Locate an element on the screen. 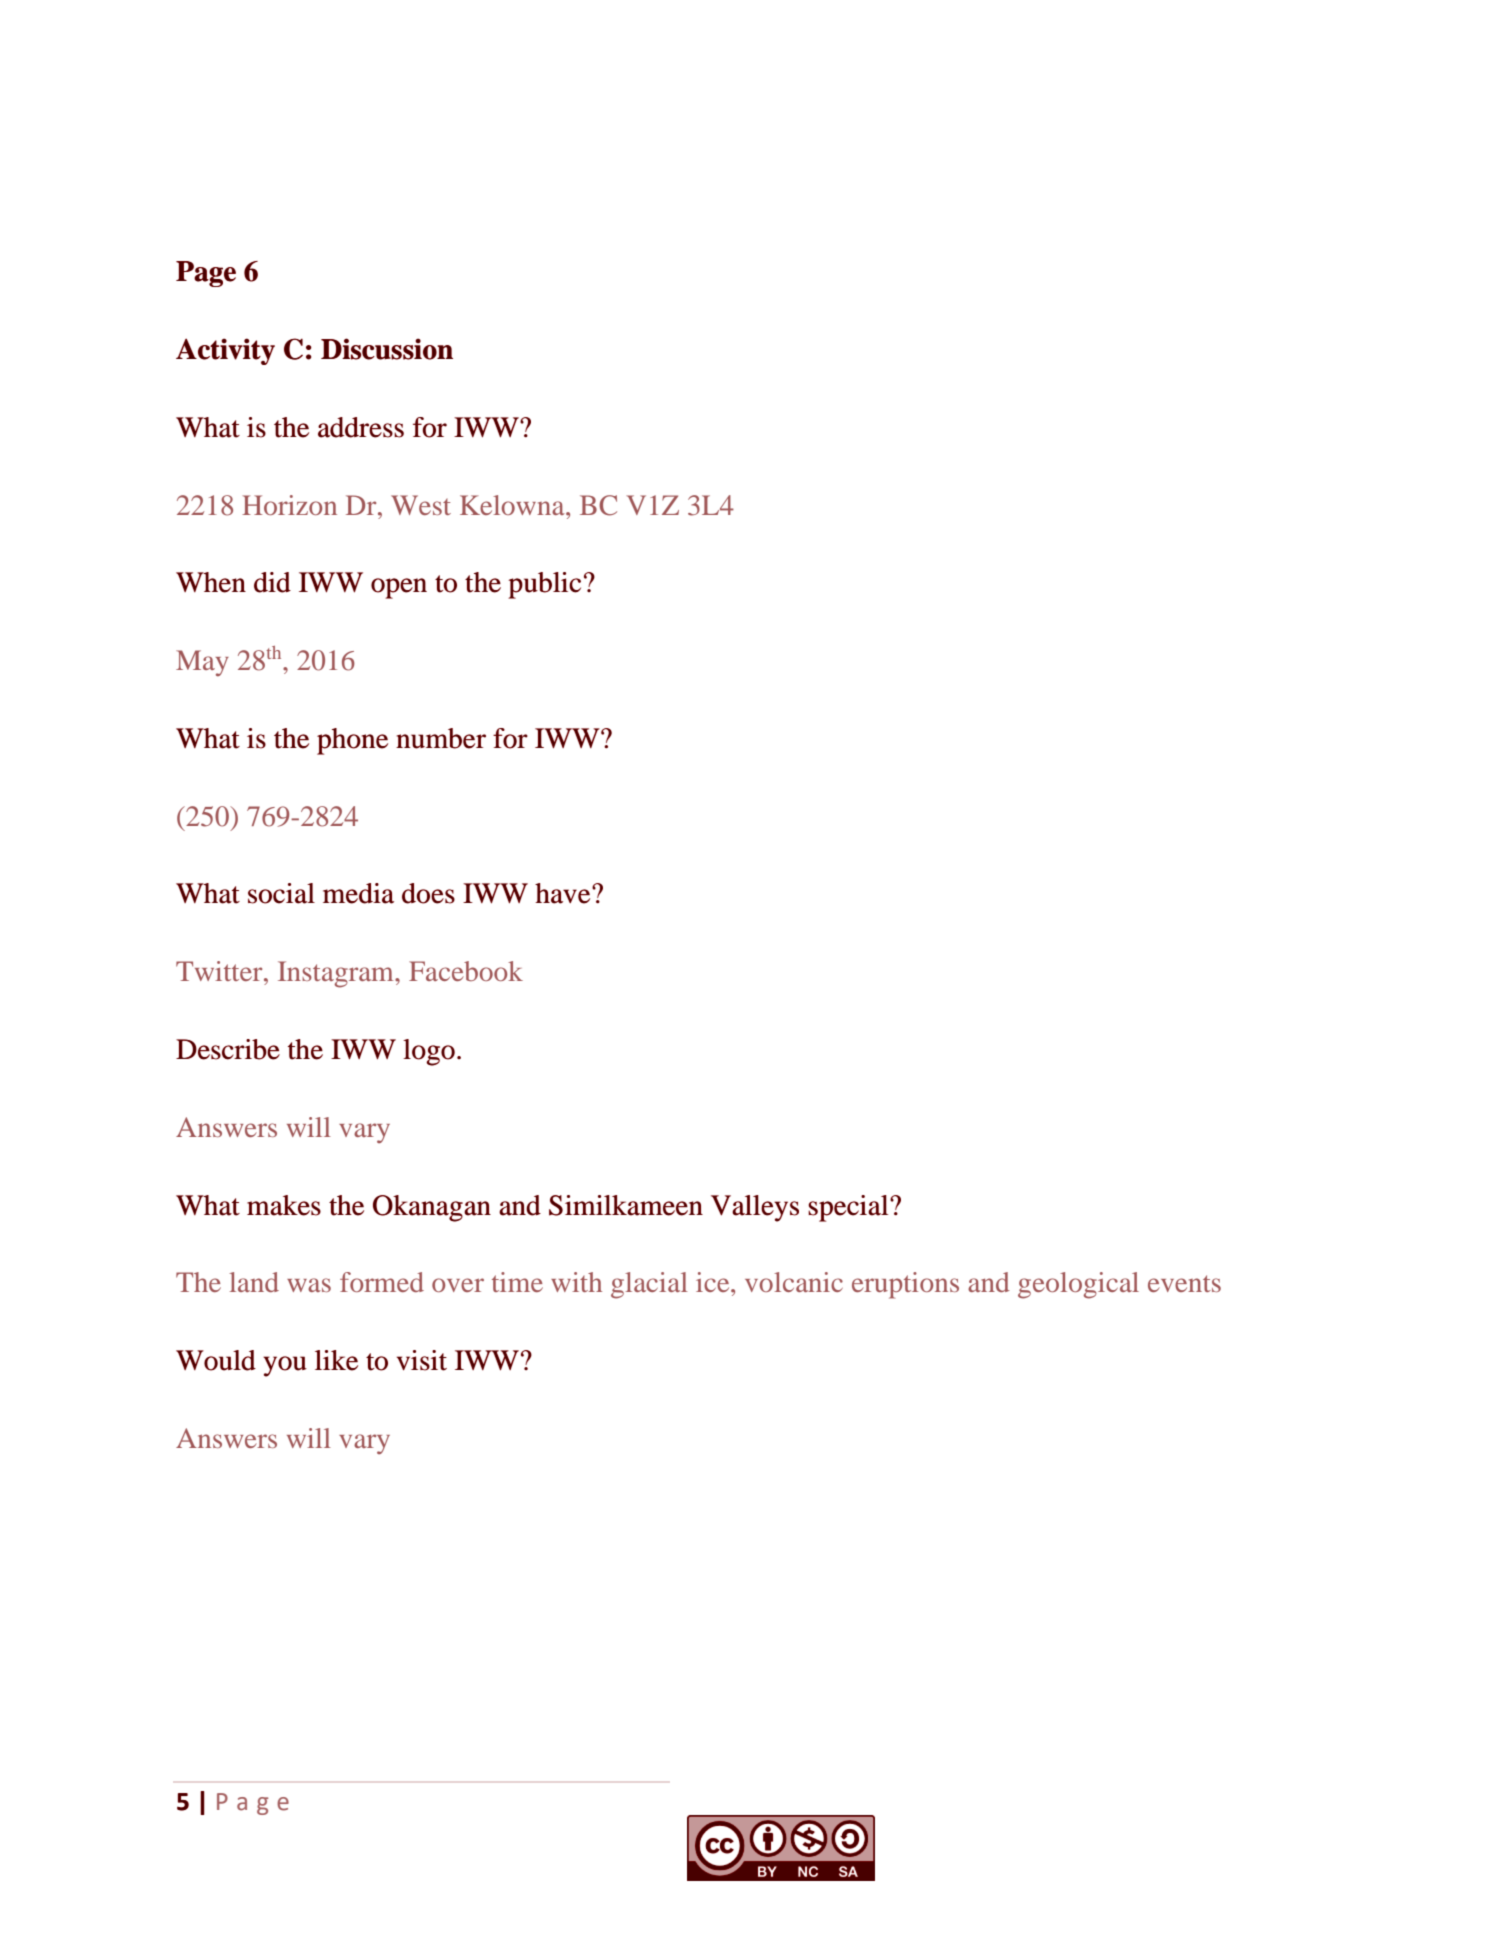  number is located at coordinates (441, 738).
